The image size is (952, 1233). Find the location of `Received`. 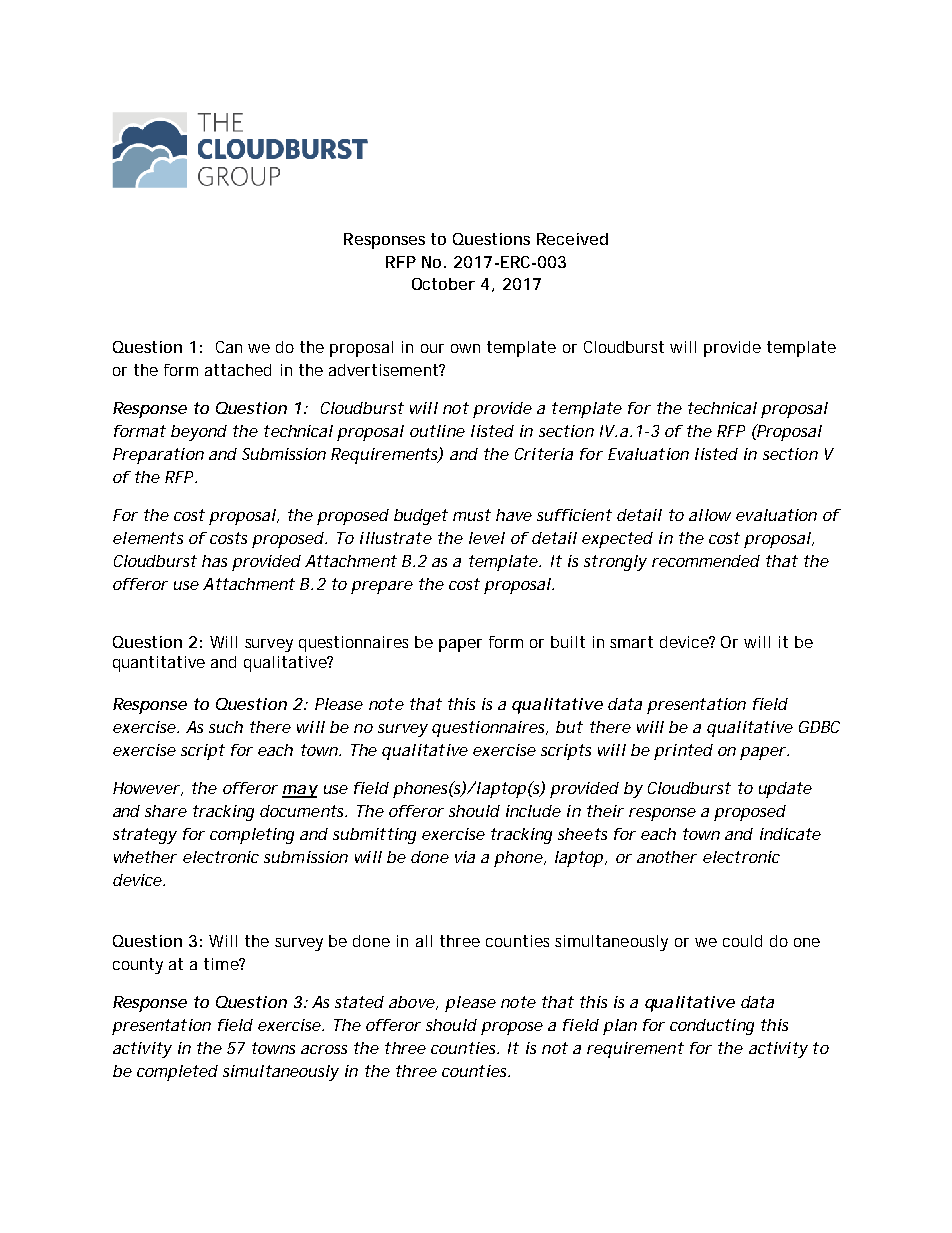

Received is located at coordinates (572, 239).
